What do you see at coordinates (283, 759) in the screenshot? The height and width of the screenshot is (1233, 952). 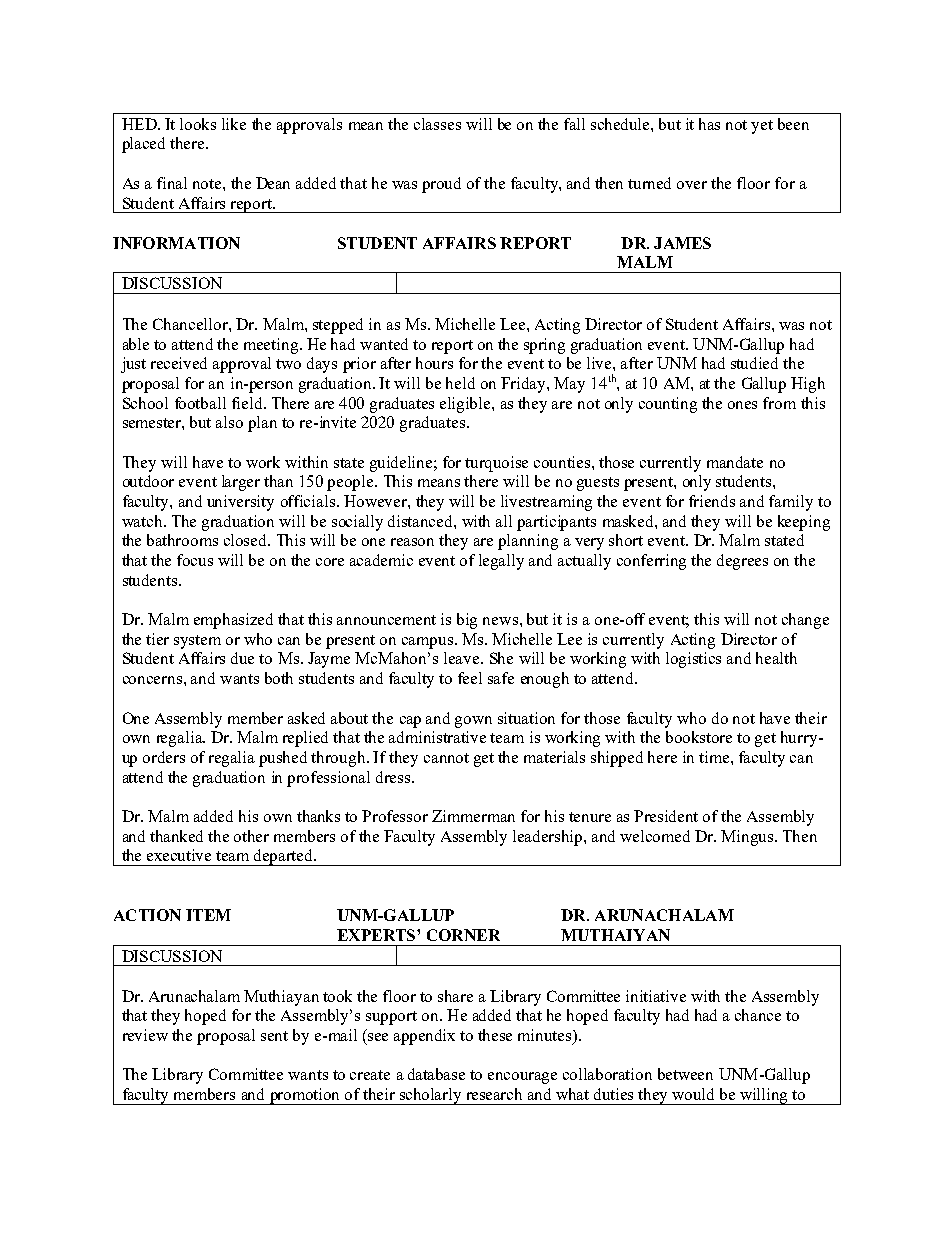 I see `pushed` at bounding box center [283, 759].
